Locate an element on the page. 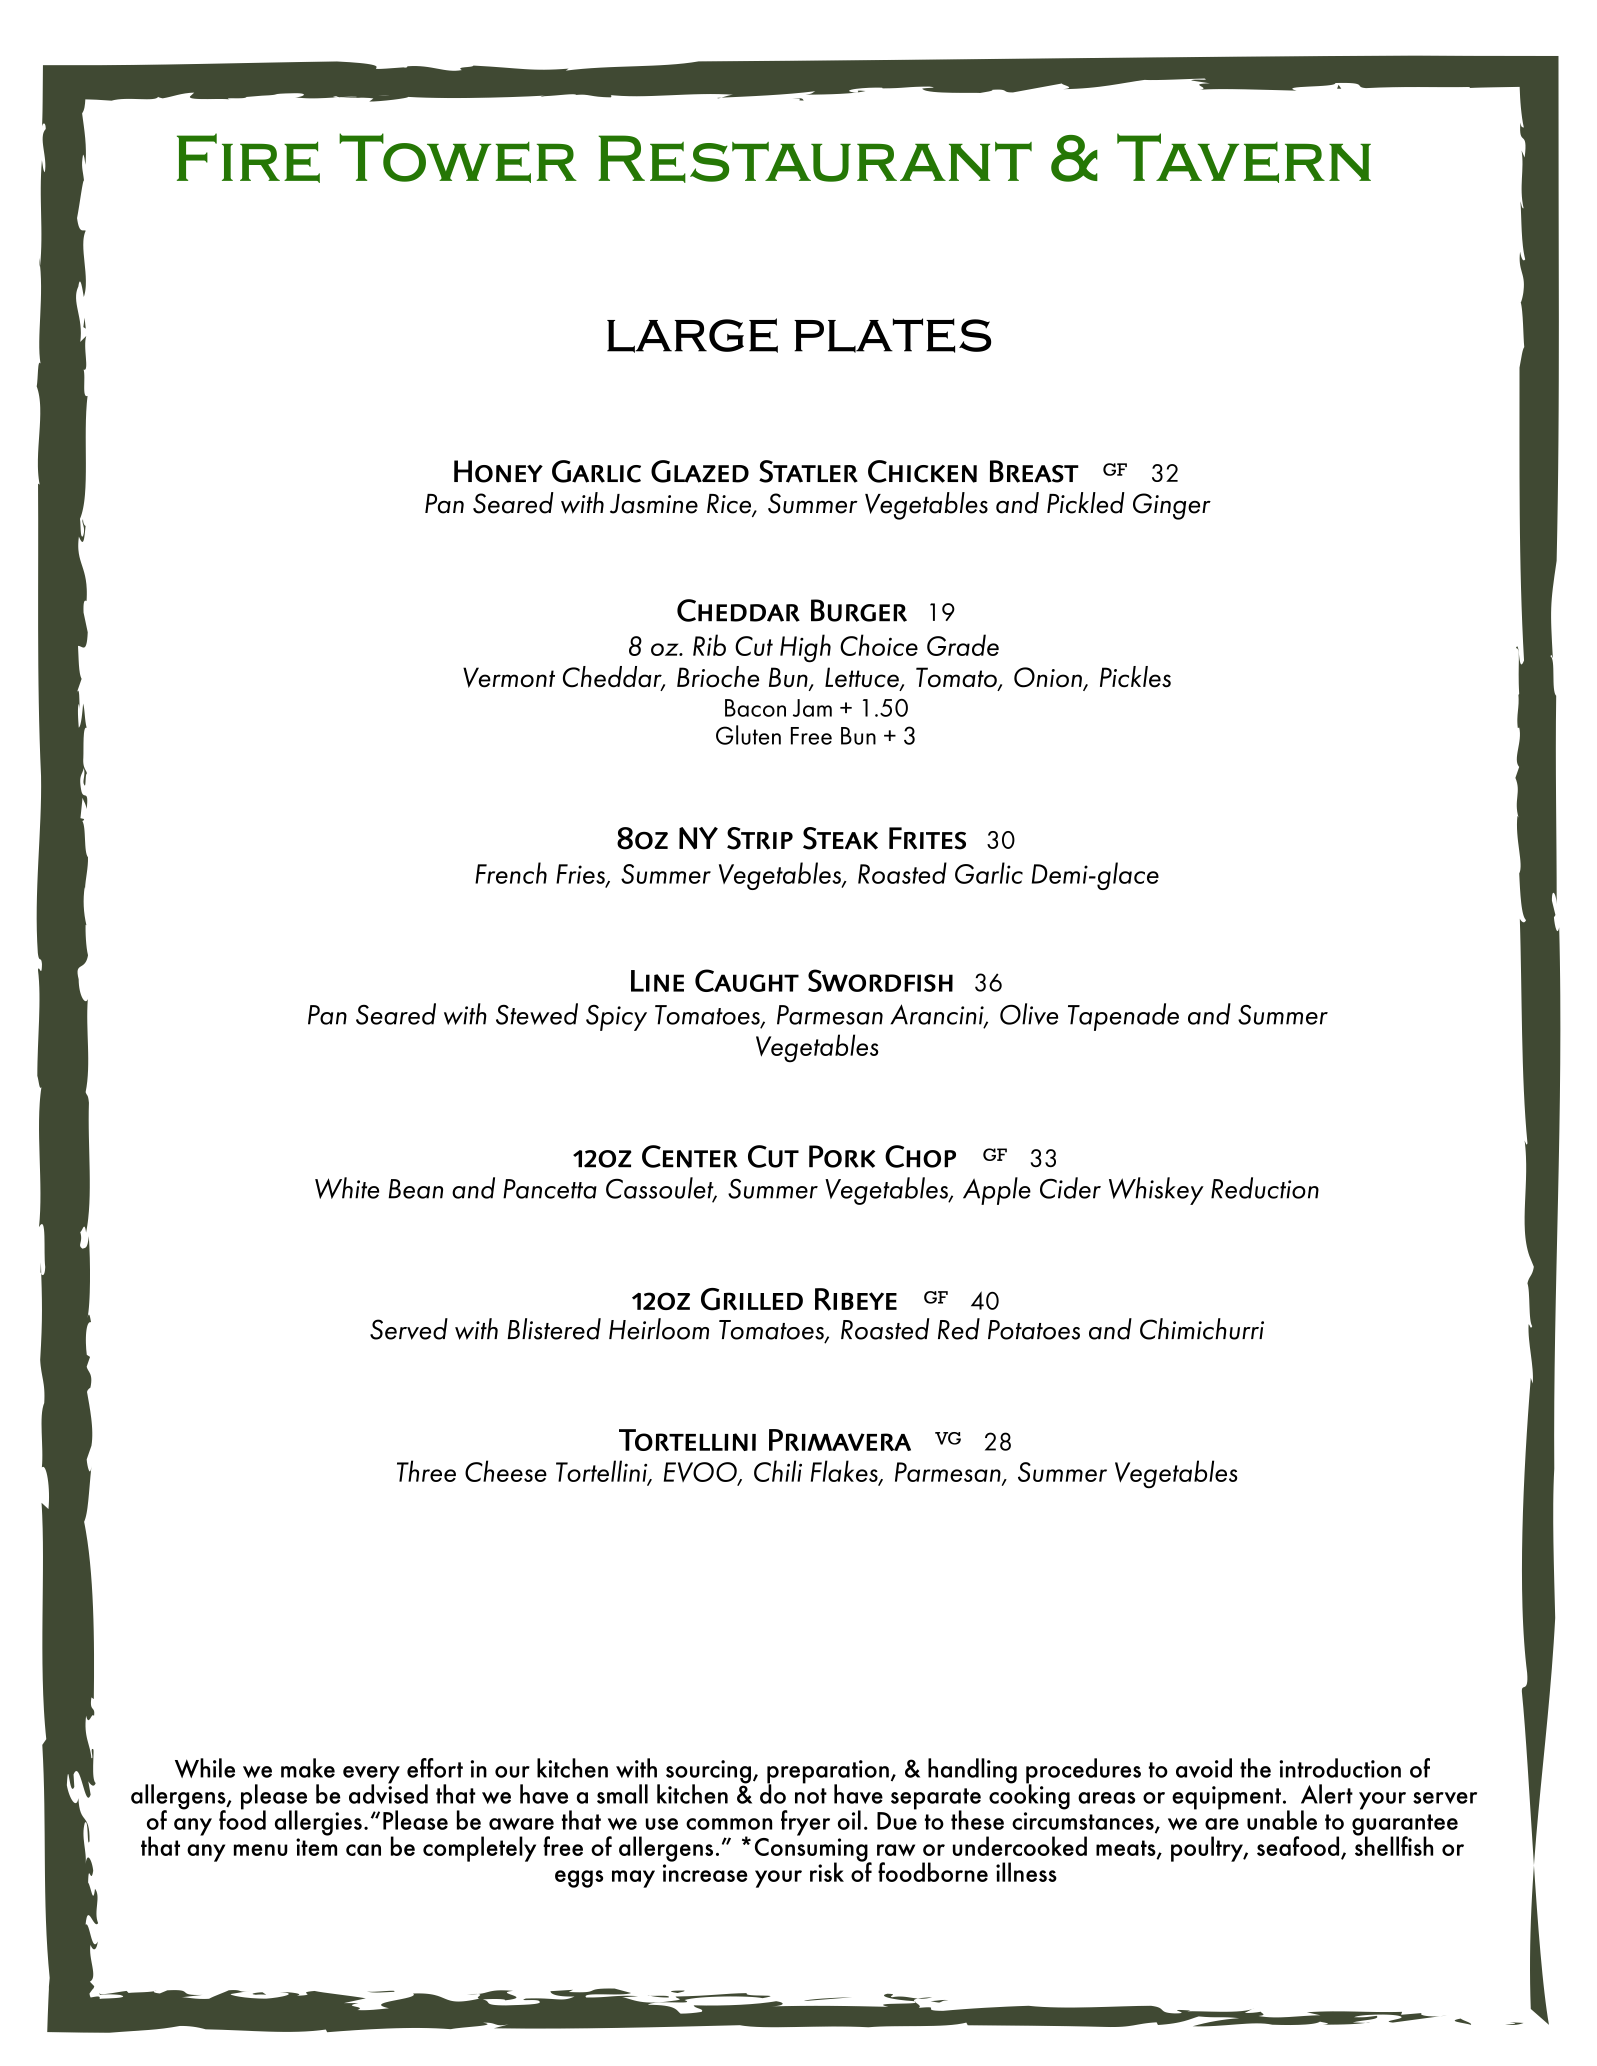 The width and height of the document is (1597, 2066). Stewed is located at coordinates (537, 1014).
